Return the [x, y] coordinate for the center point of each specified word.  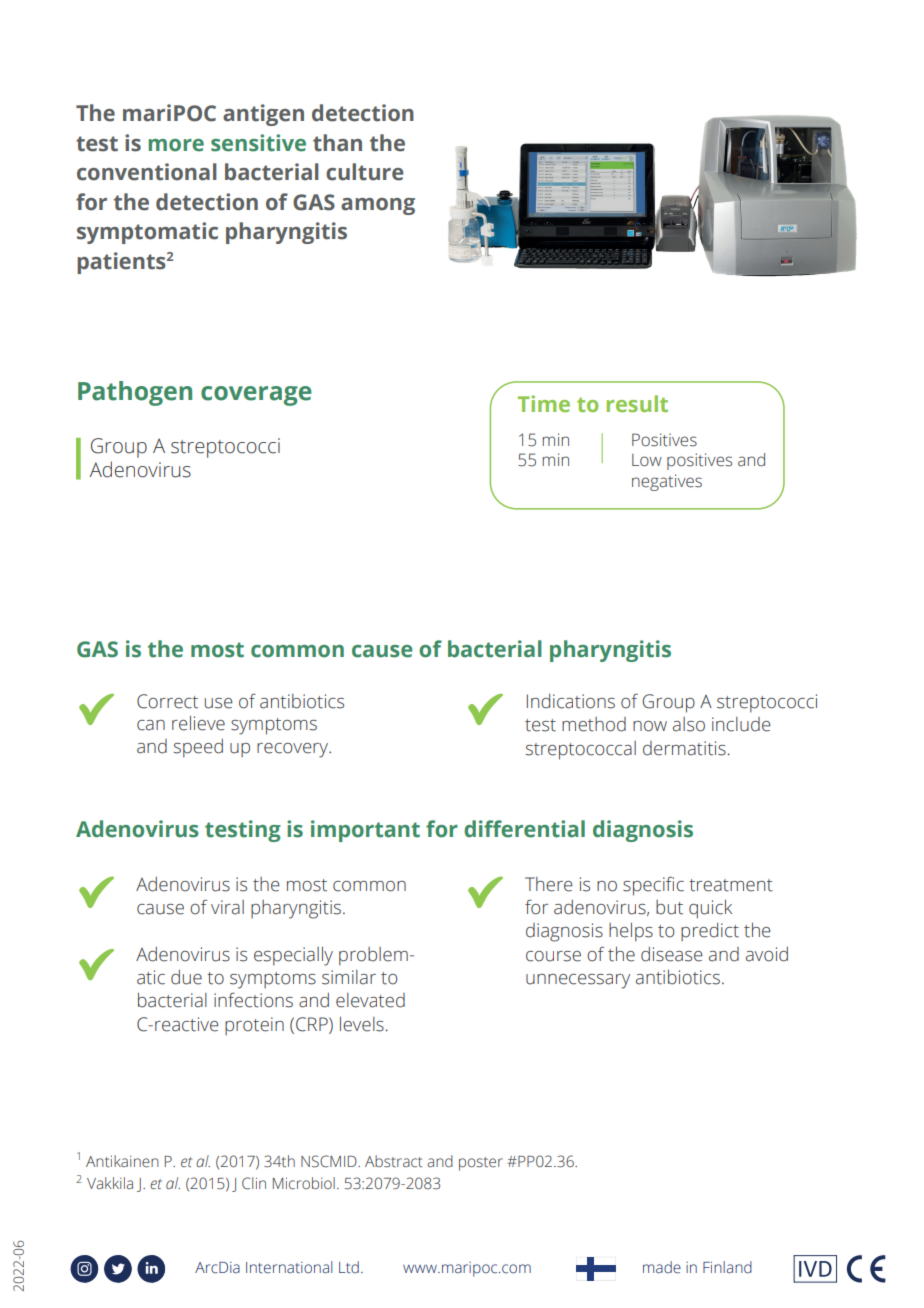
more [176, 145]
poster [481, 1164]
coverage [256, 396]
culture [365, 172]
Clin [254, 1183]
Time [544, 403]
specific [653, 886]
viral [227, 907]
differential [524, 829]
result [637, 403]
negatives [667, 482]
